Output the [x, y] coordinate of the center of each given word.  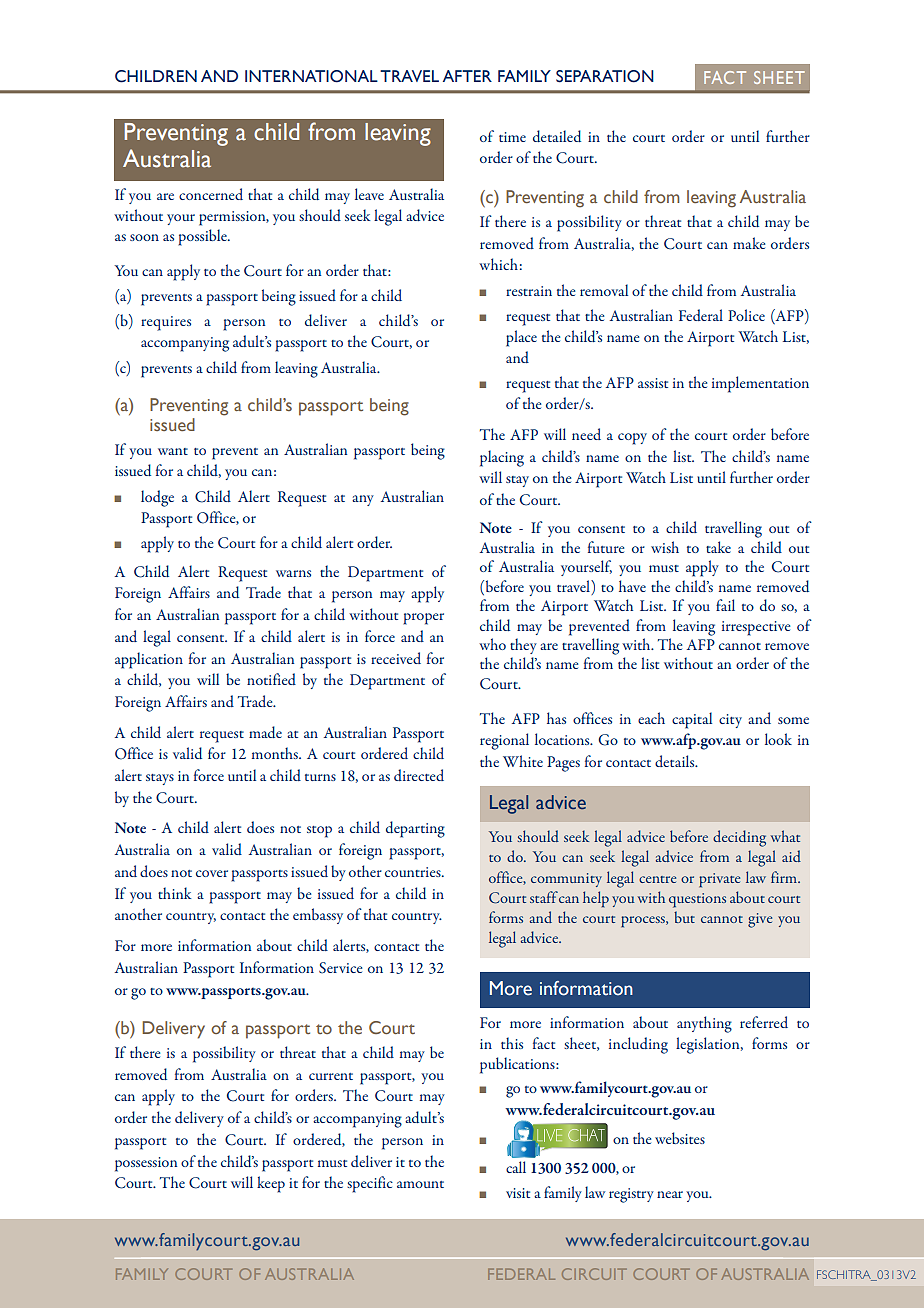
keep [271, 1184]
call [516, 1167]
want [173, 451]
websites [680, 1138]
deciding [739, 838]
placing [502, 458]
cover [212, 873]
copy [632, 439]
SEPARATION [605, 76]
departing [415, 829]
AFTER [467, 76]
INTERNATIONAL [311, 76]
